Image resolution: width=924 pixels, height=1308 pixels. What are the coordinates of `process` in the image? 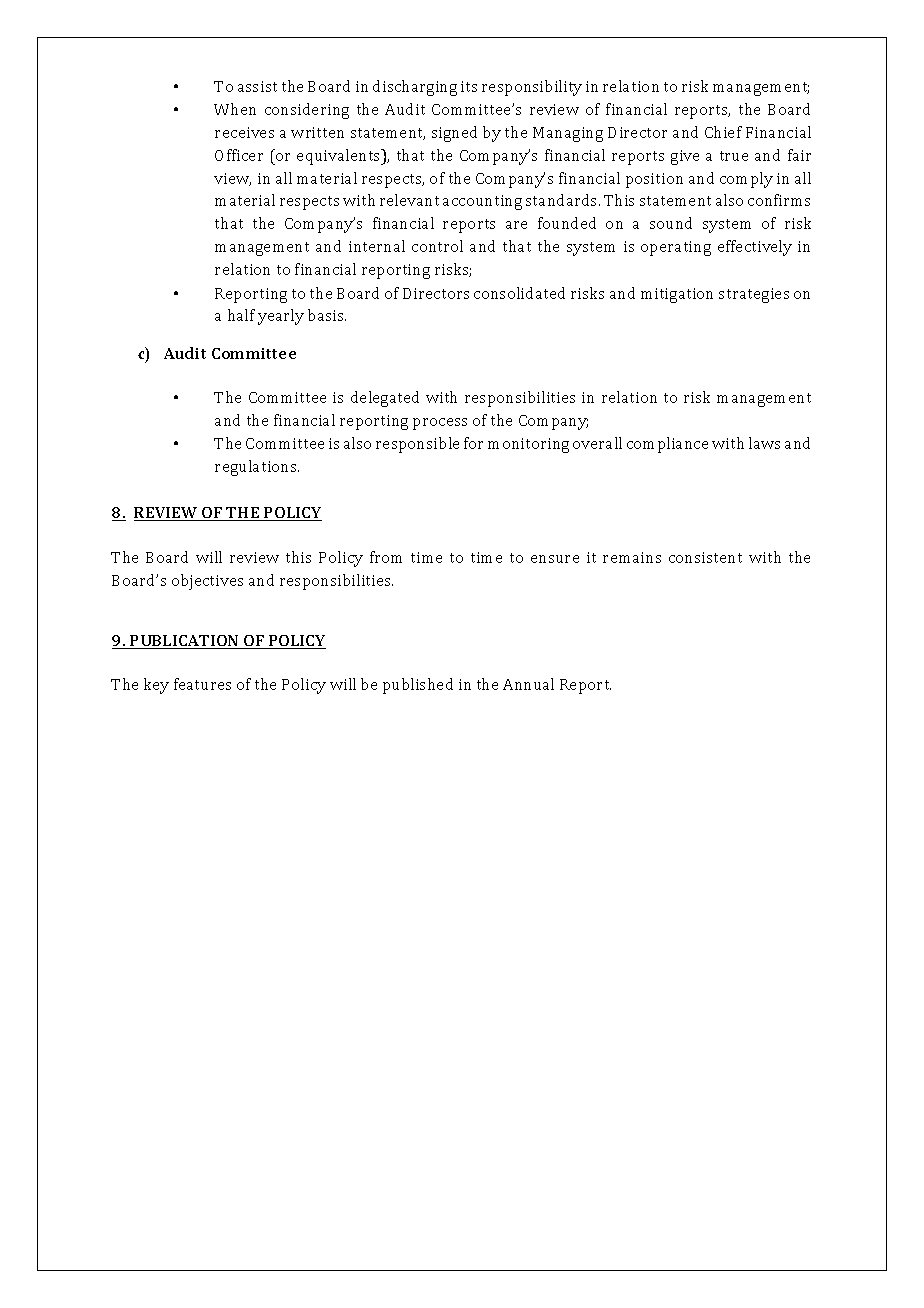 It's located at (440, 424).
